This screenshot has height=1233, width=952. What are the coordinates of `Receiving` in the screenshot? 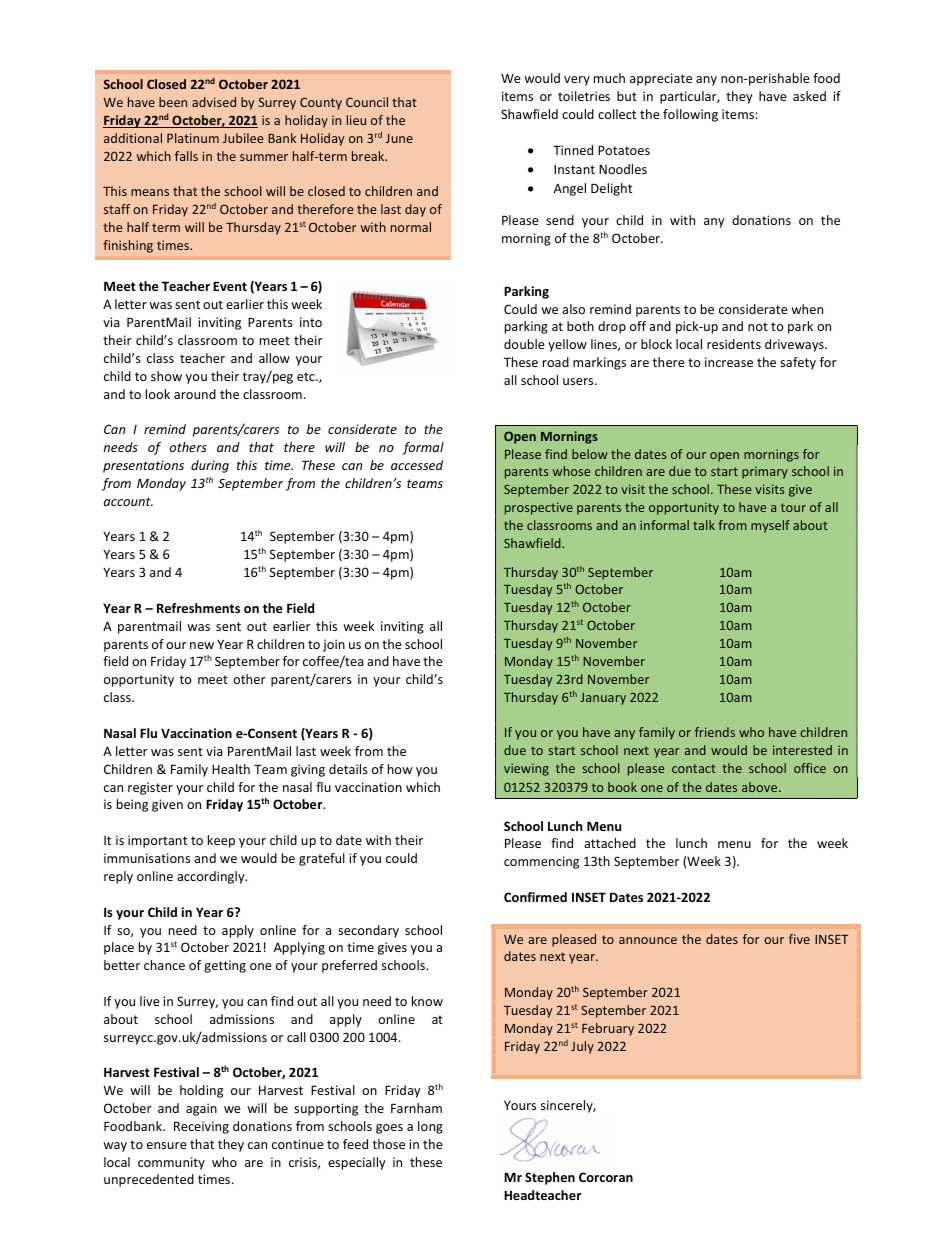 It's located at (201, 1127).
